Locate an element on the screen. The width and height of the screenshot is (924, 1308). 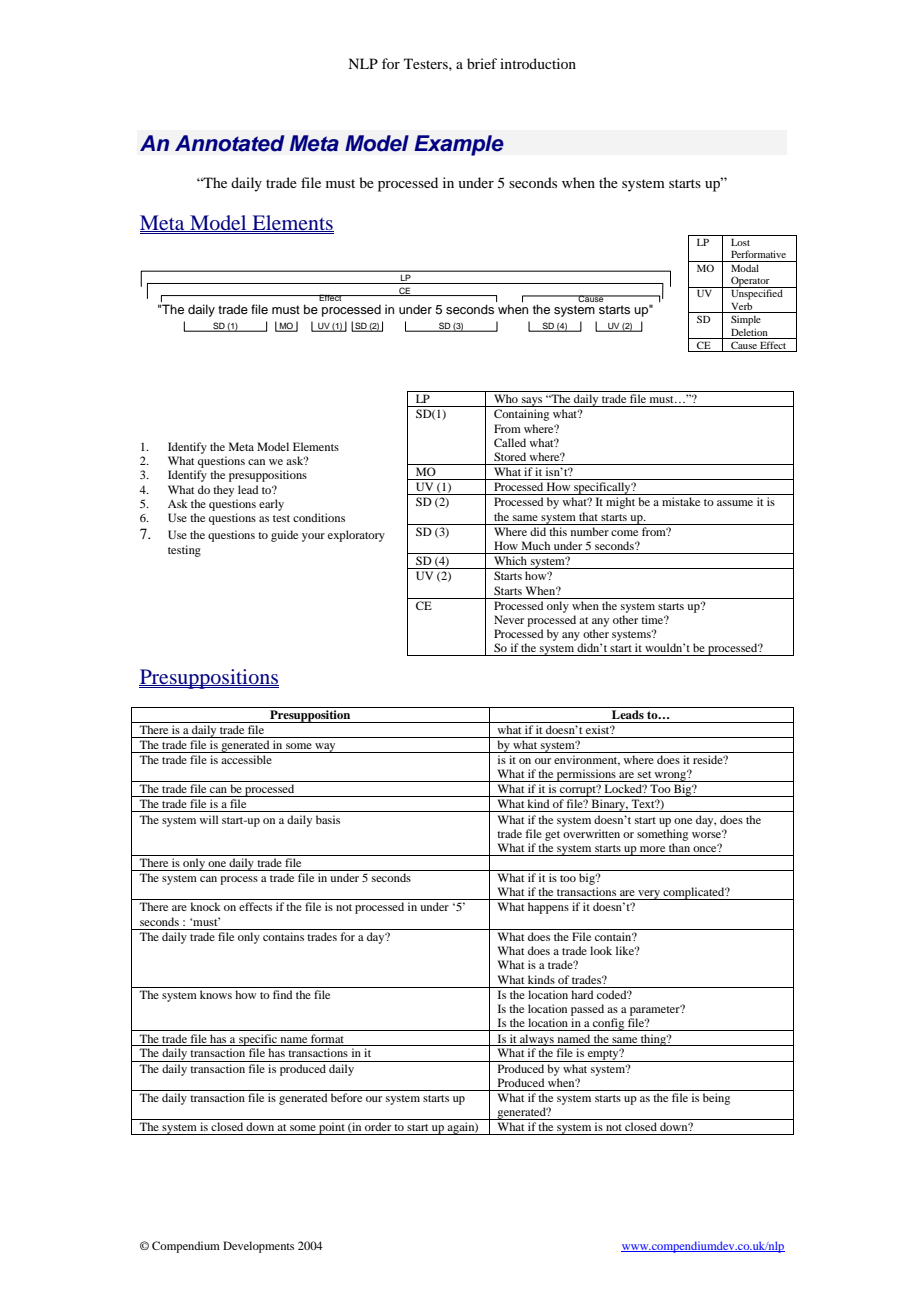
being is located at coordinates (716, 1099).
